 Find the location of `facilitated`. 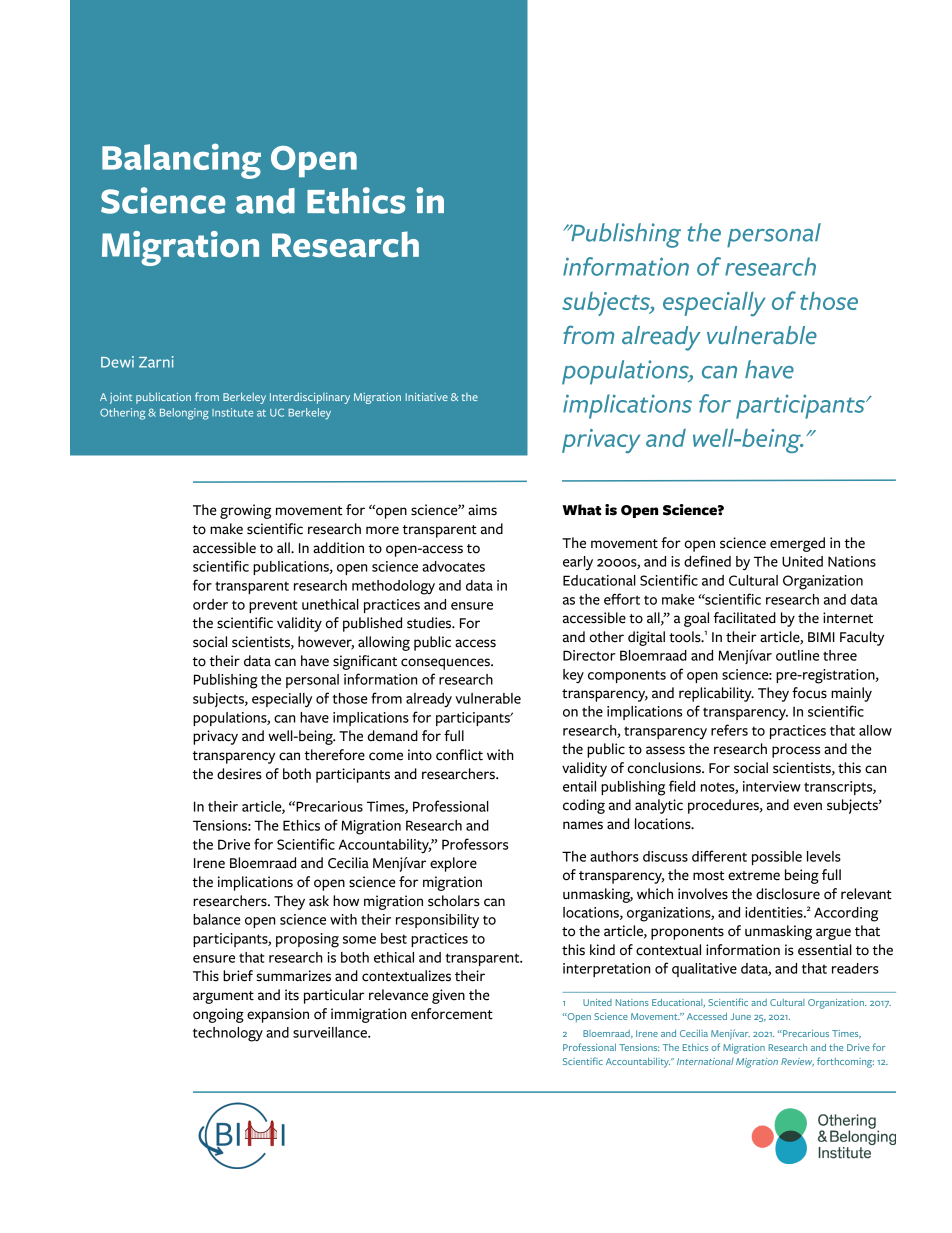

facilitated is located at coordinates (745, 618).
